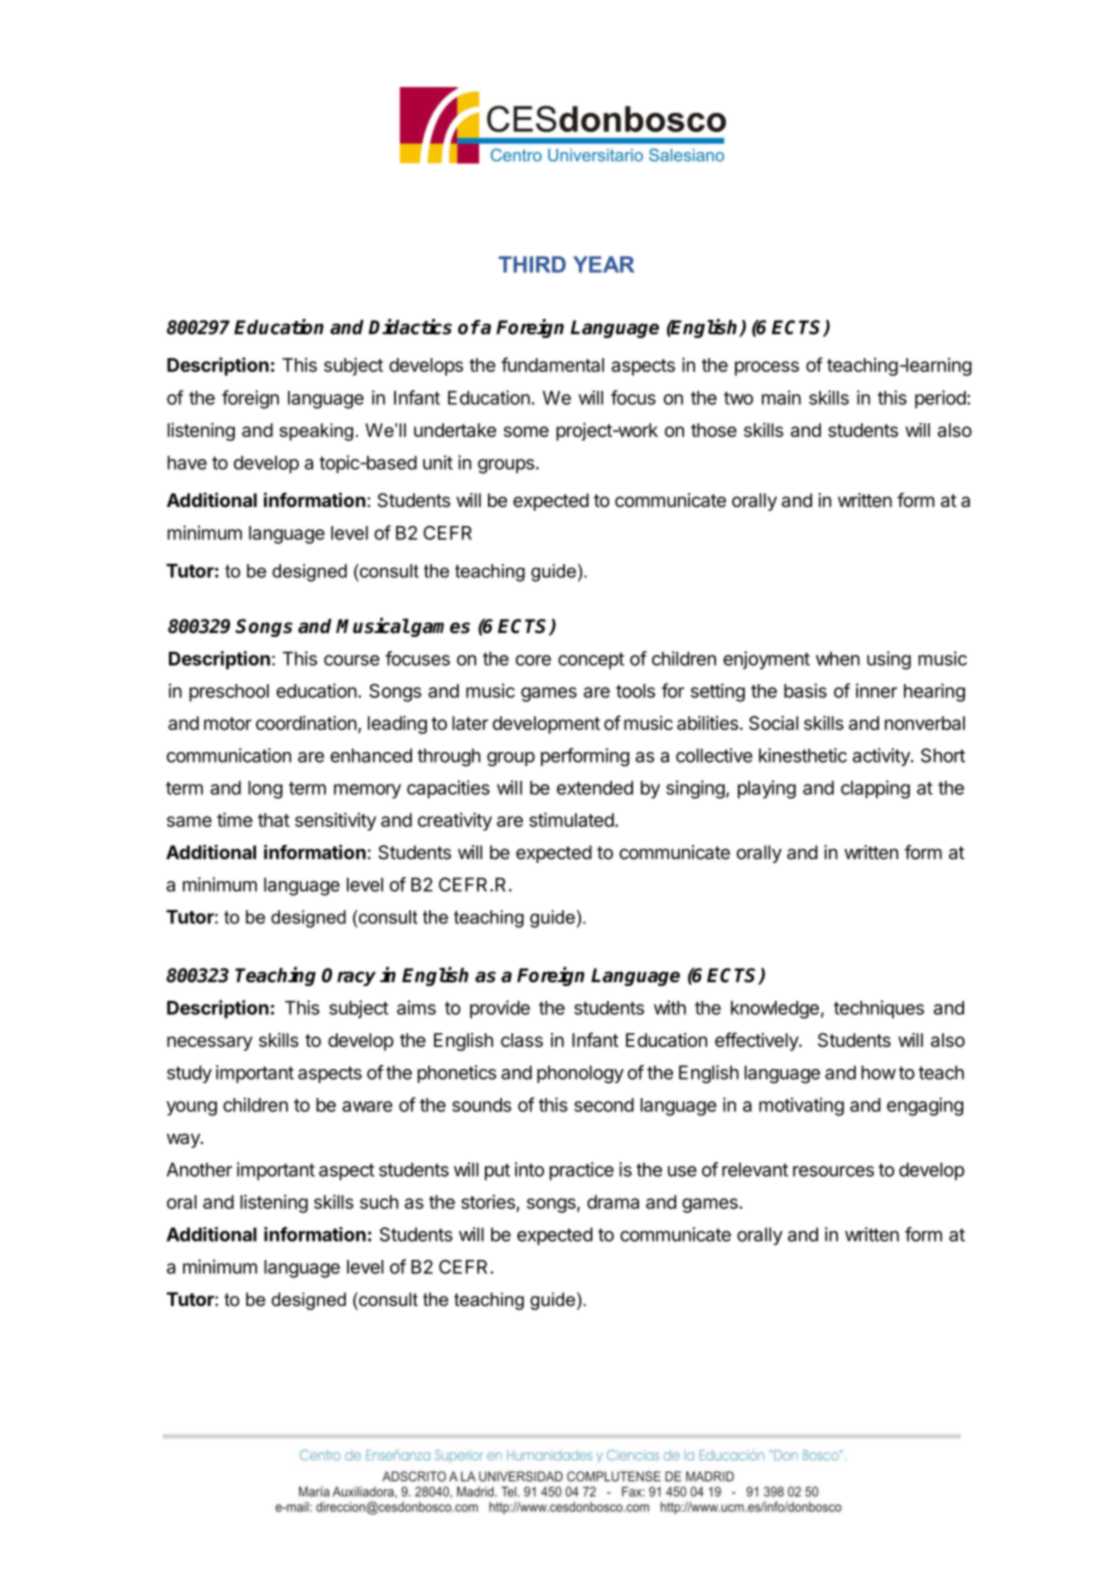  Describe the element at coordinates (532, 264) in the screenshot. I see `THIRD` at that location.
